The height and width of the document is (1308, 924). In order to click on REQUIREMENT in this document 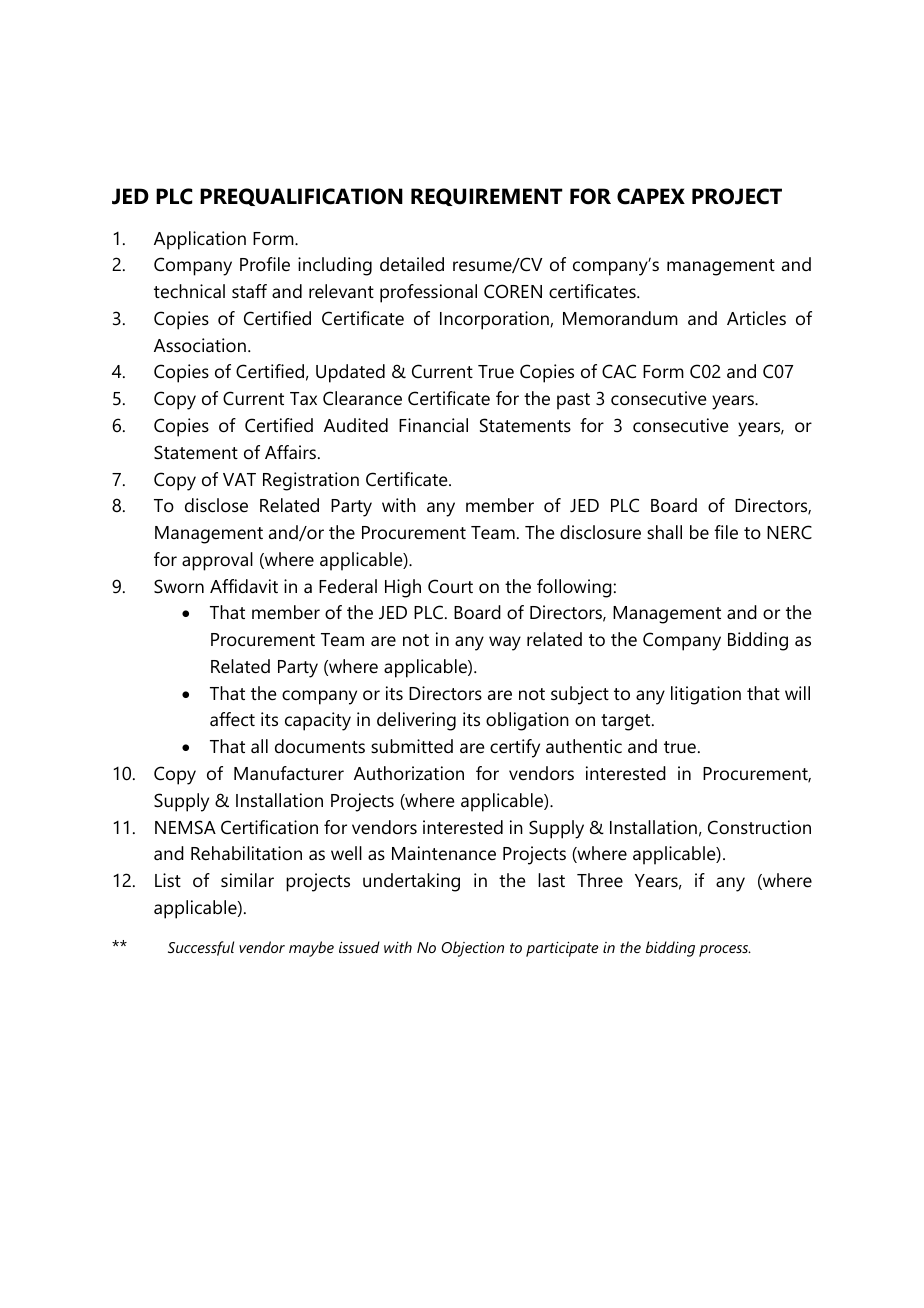, I will do `click(487, 197)`.
